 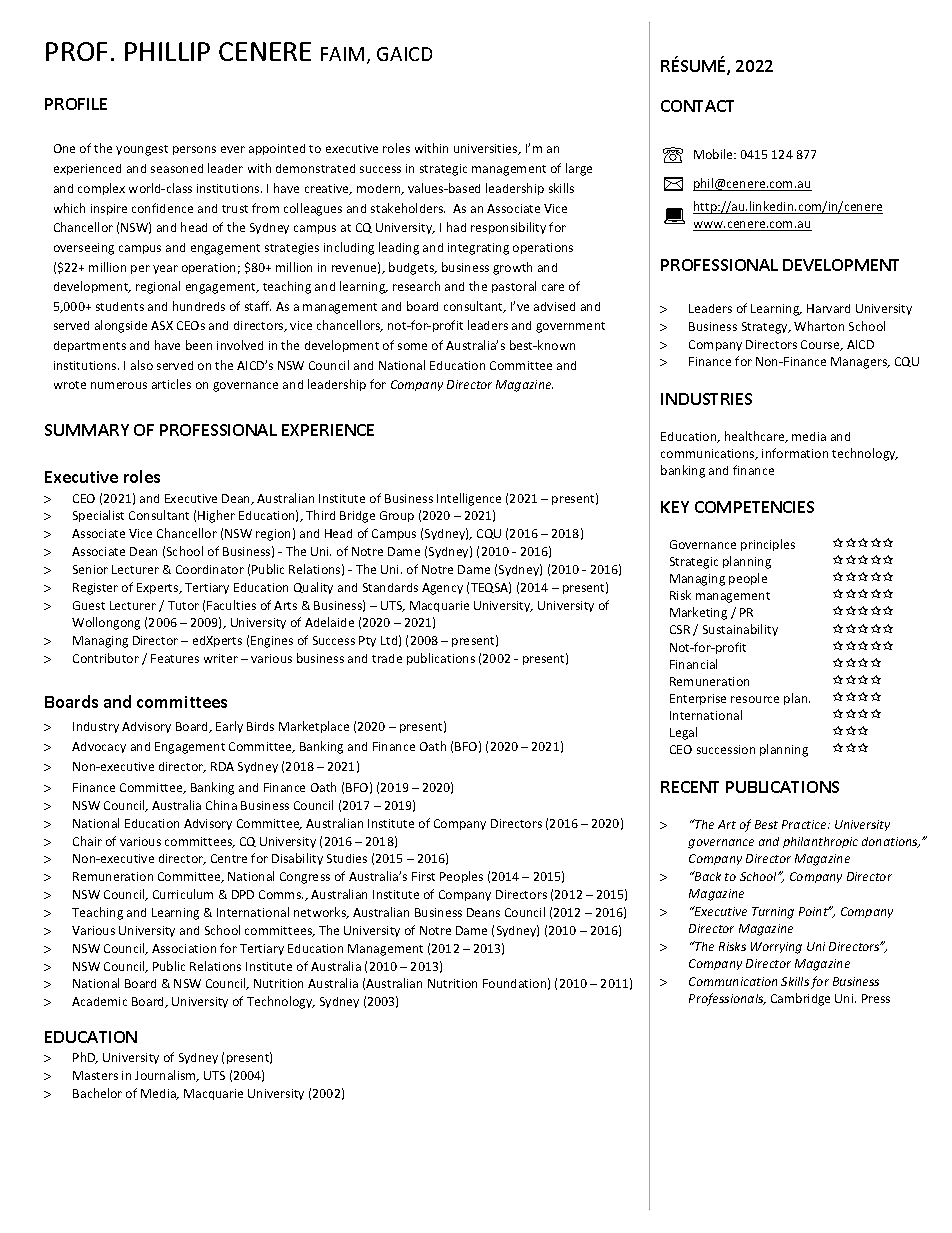 What do you see at coordinates (314, 727) in the screenshot?
I see `Marketplace` at bounding box center [314, 727].
